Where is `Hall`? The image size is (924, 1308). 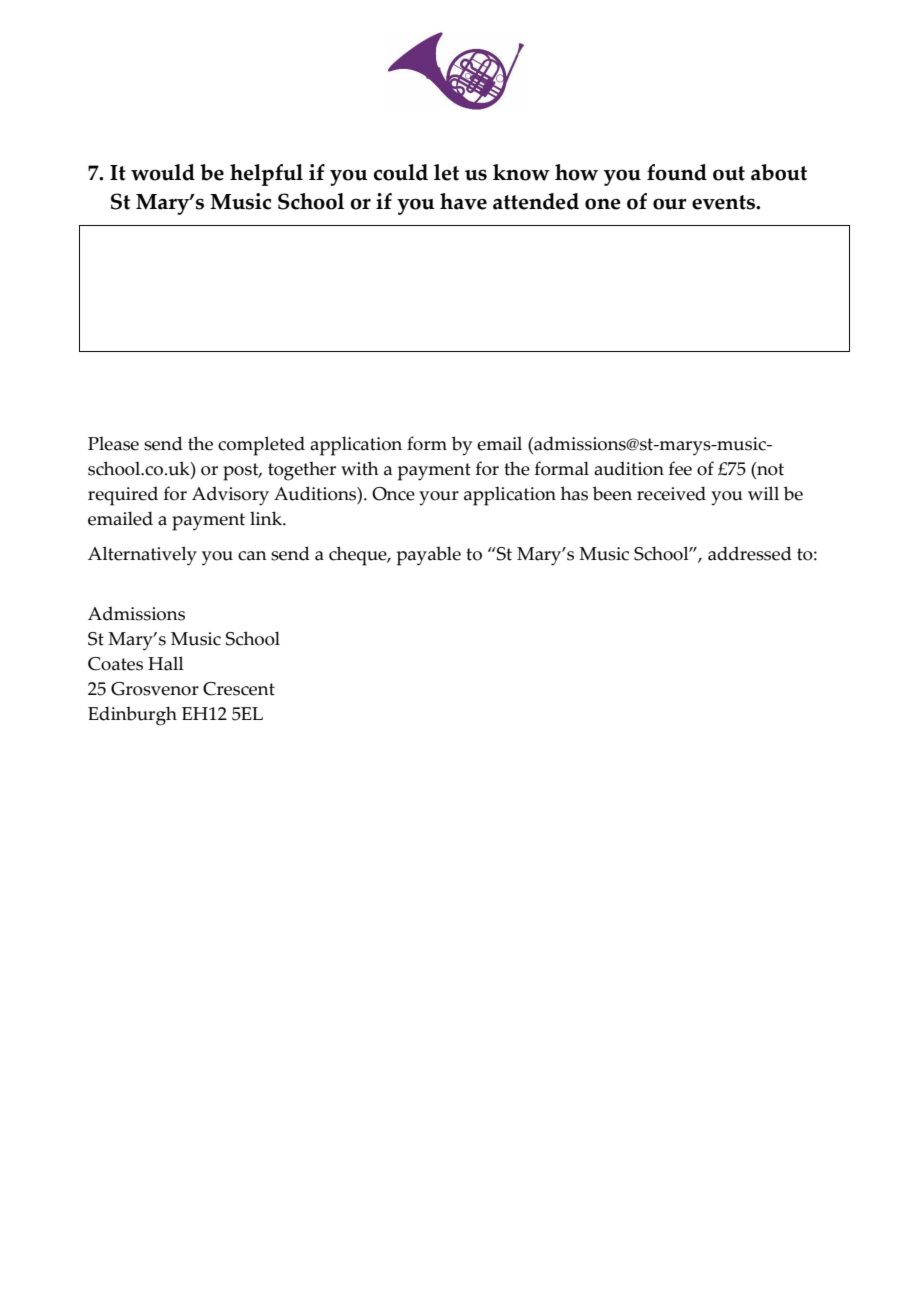 Hall is located at coordinates (166, 663).
